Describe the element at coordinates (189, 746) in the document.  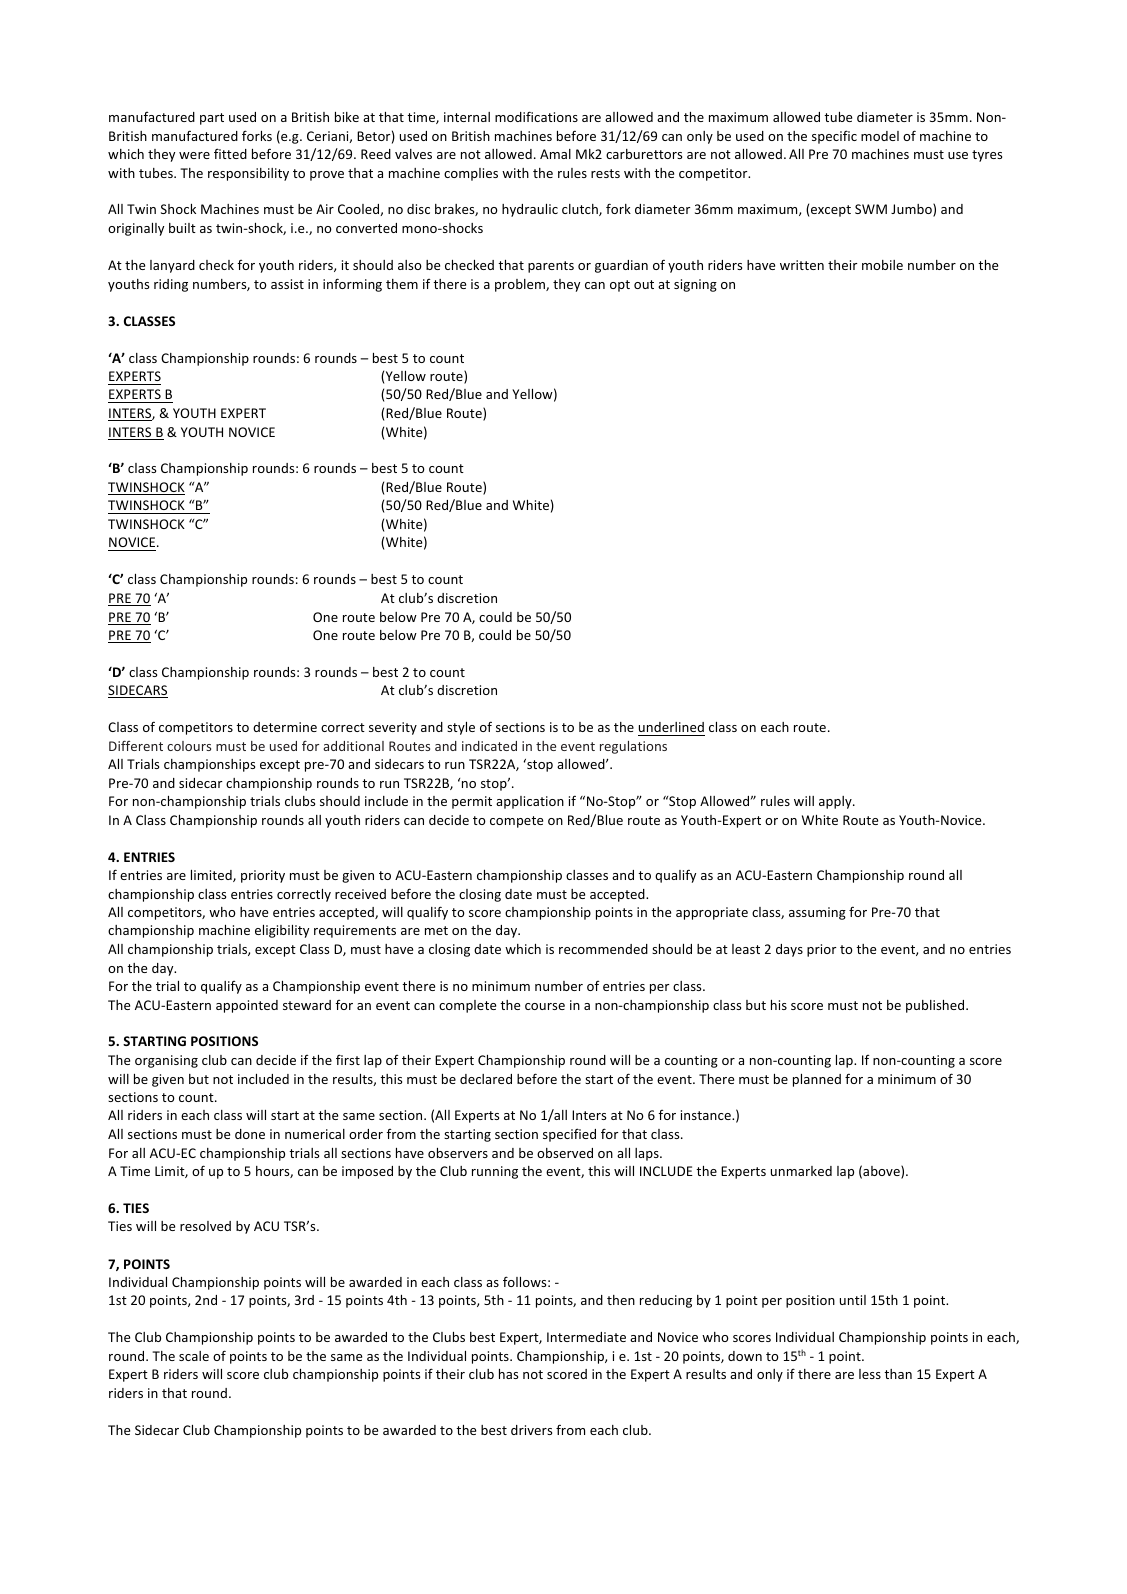
I see `colours` at that location.
